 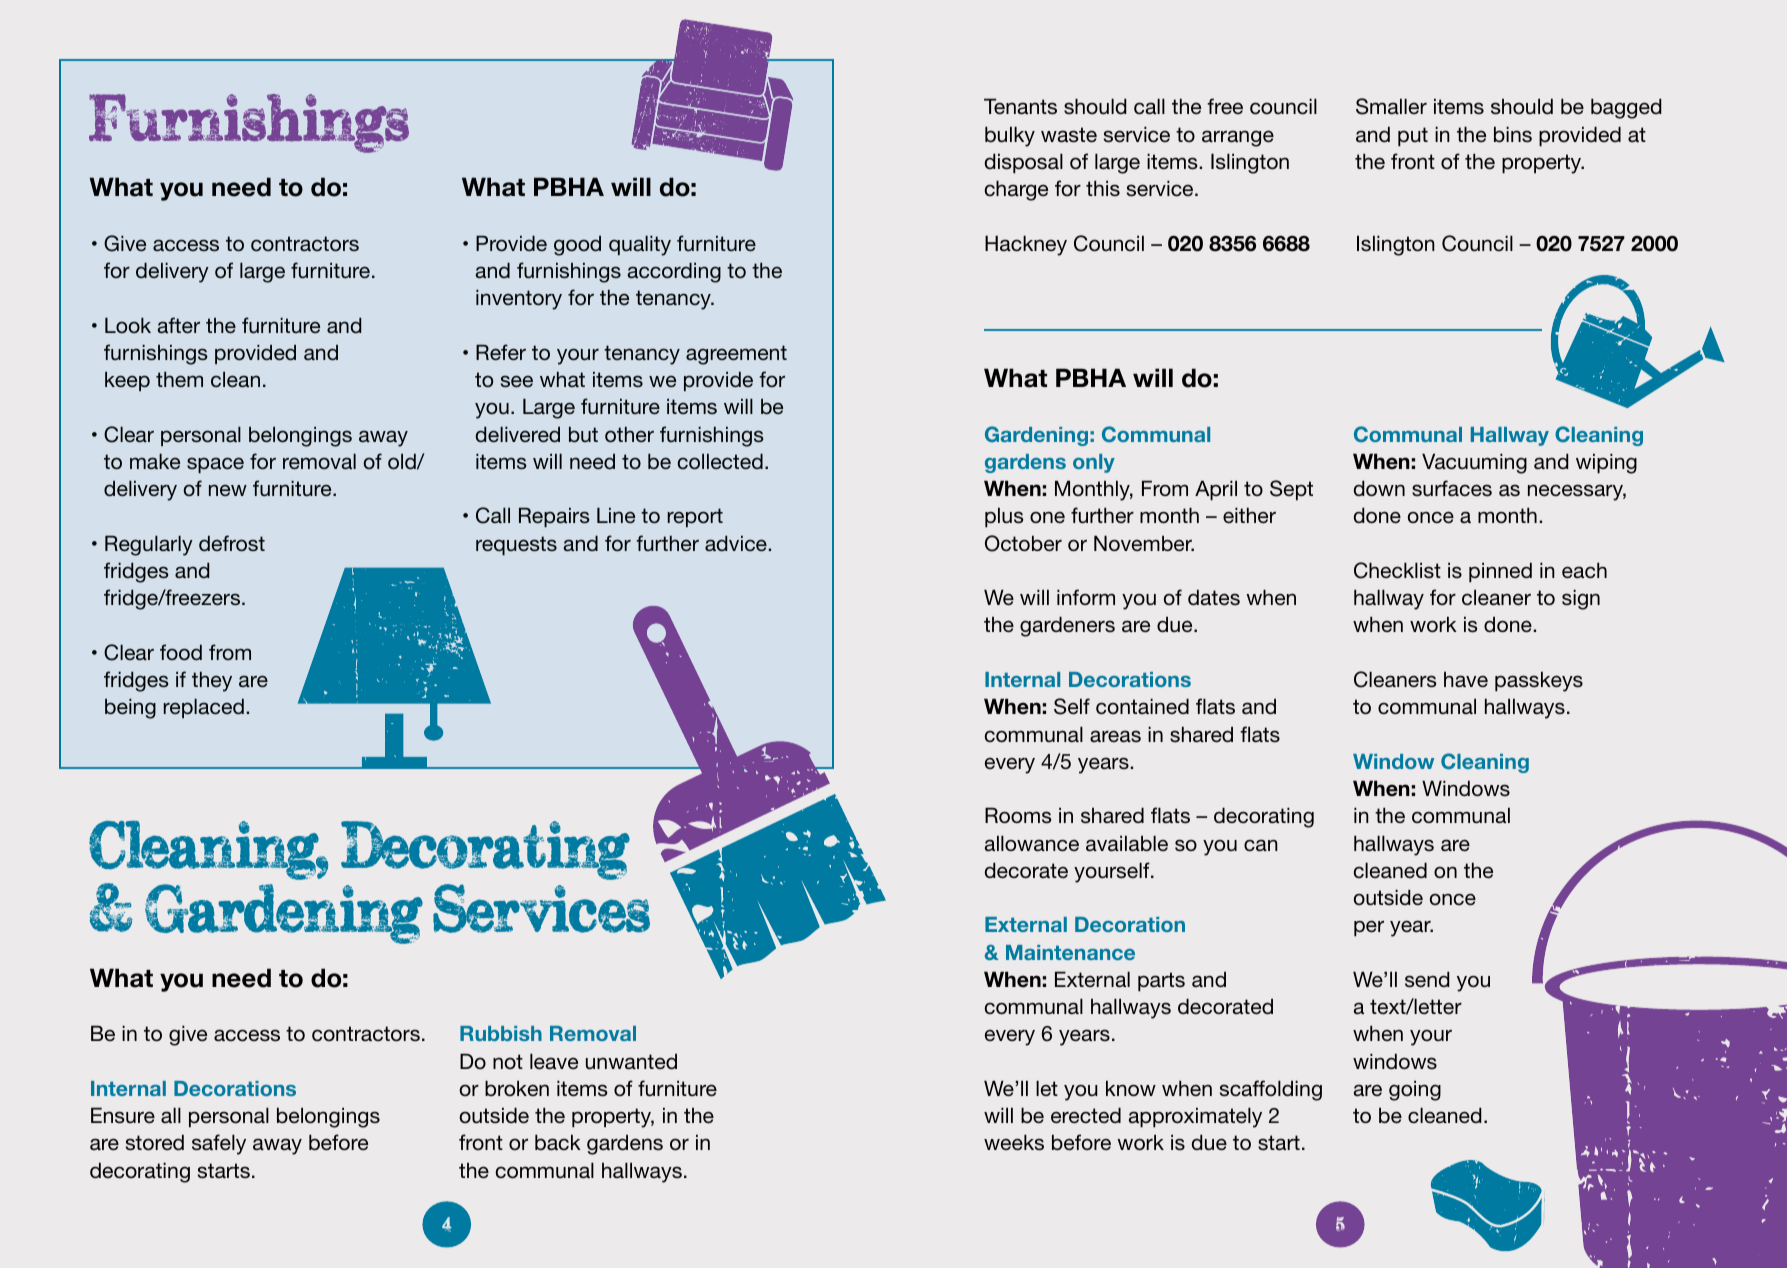 What do you see at coordinates (1014, 1142) in the image?
I see `weeks` at bounding box center [1014, 1142].
